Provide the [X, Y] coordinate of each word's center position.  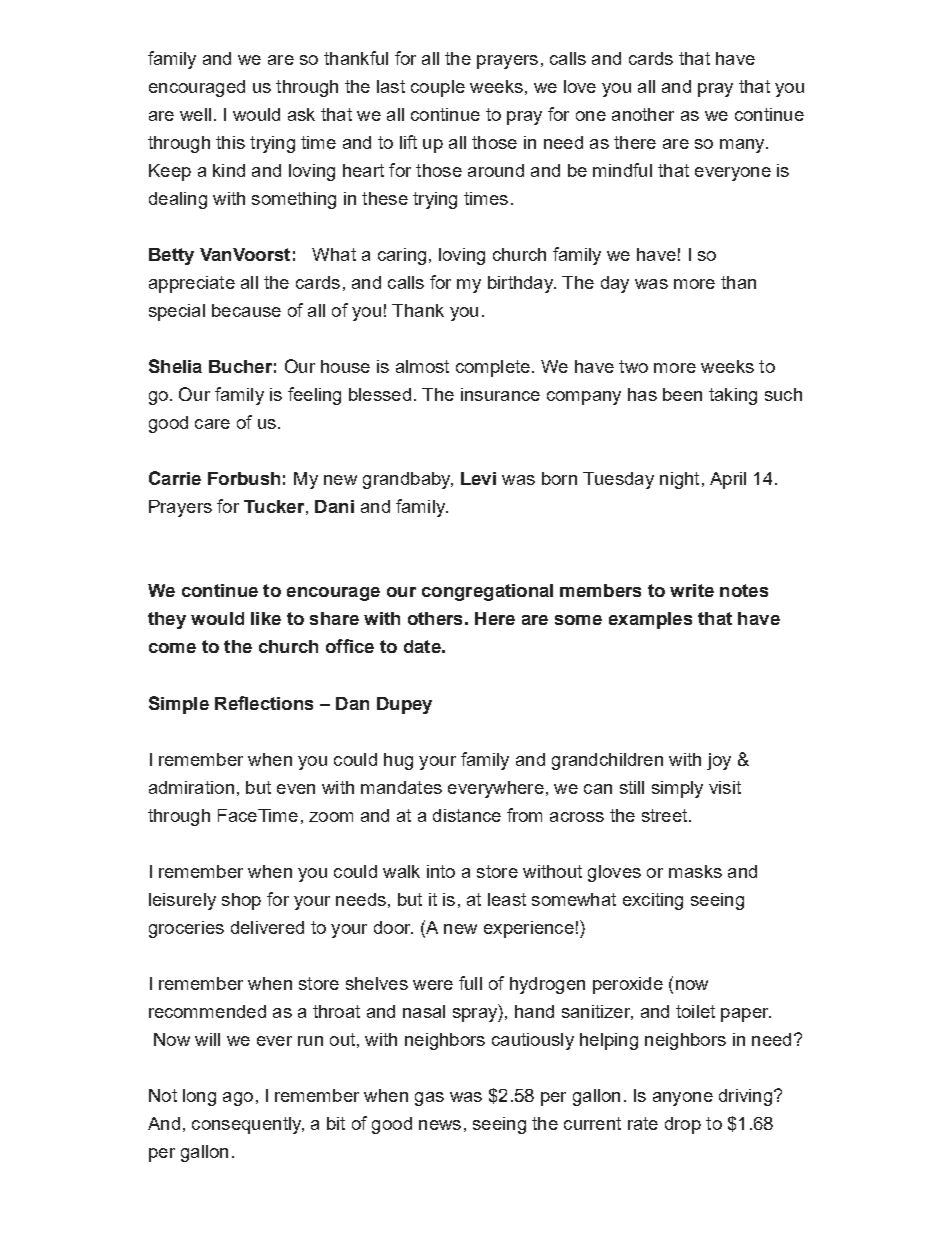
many [743, 146]
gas [429, 1099]
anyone [683, 1099]
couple [438, 88]
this [230, 142]
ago [238, 1099]
